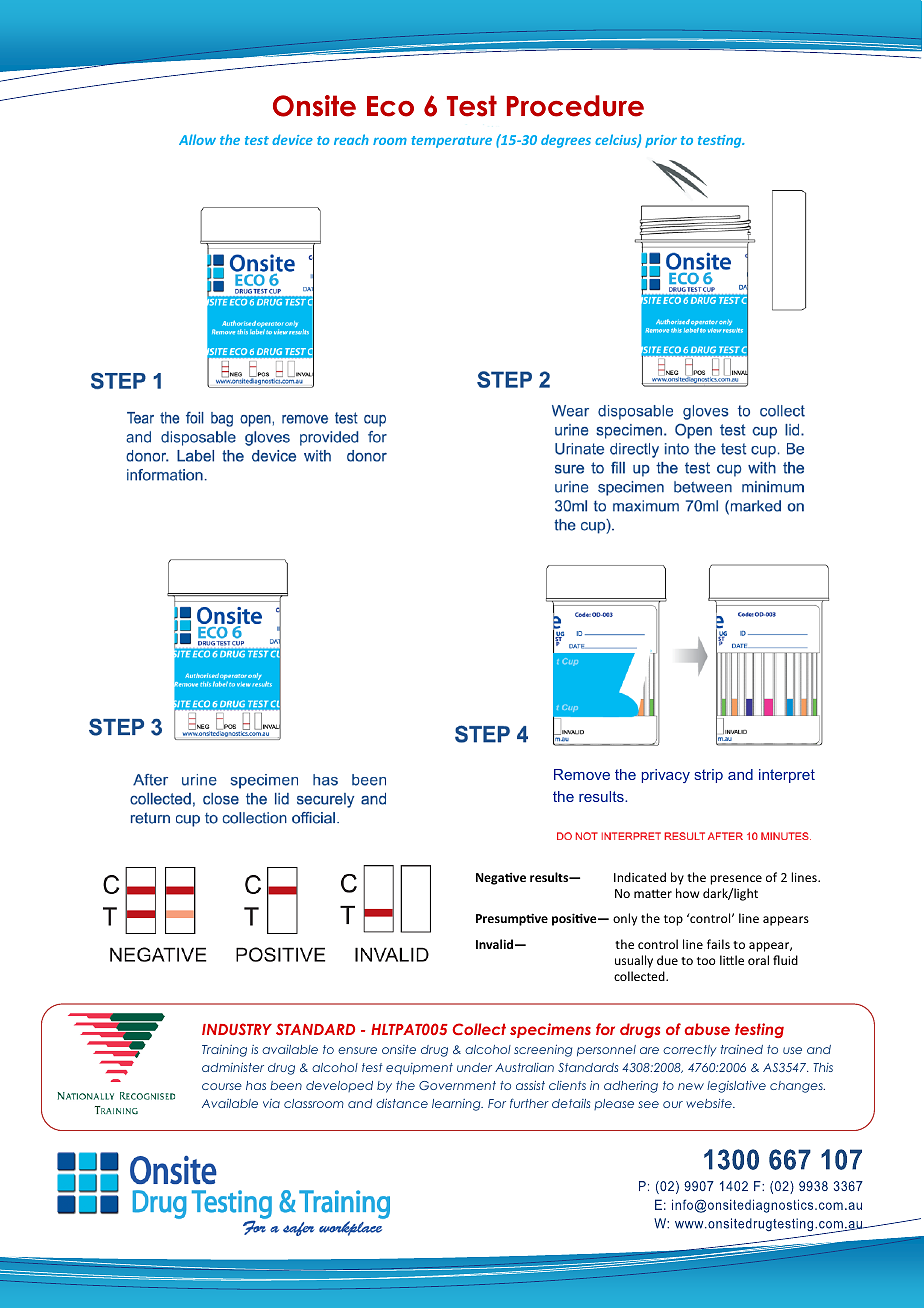  Describe the element at coordinates (709, 776) in the page. I see `strip` at that location.
